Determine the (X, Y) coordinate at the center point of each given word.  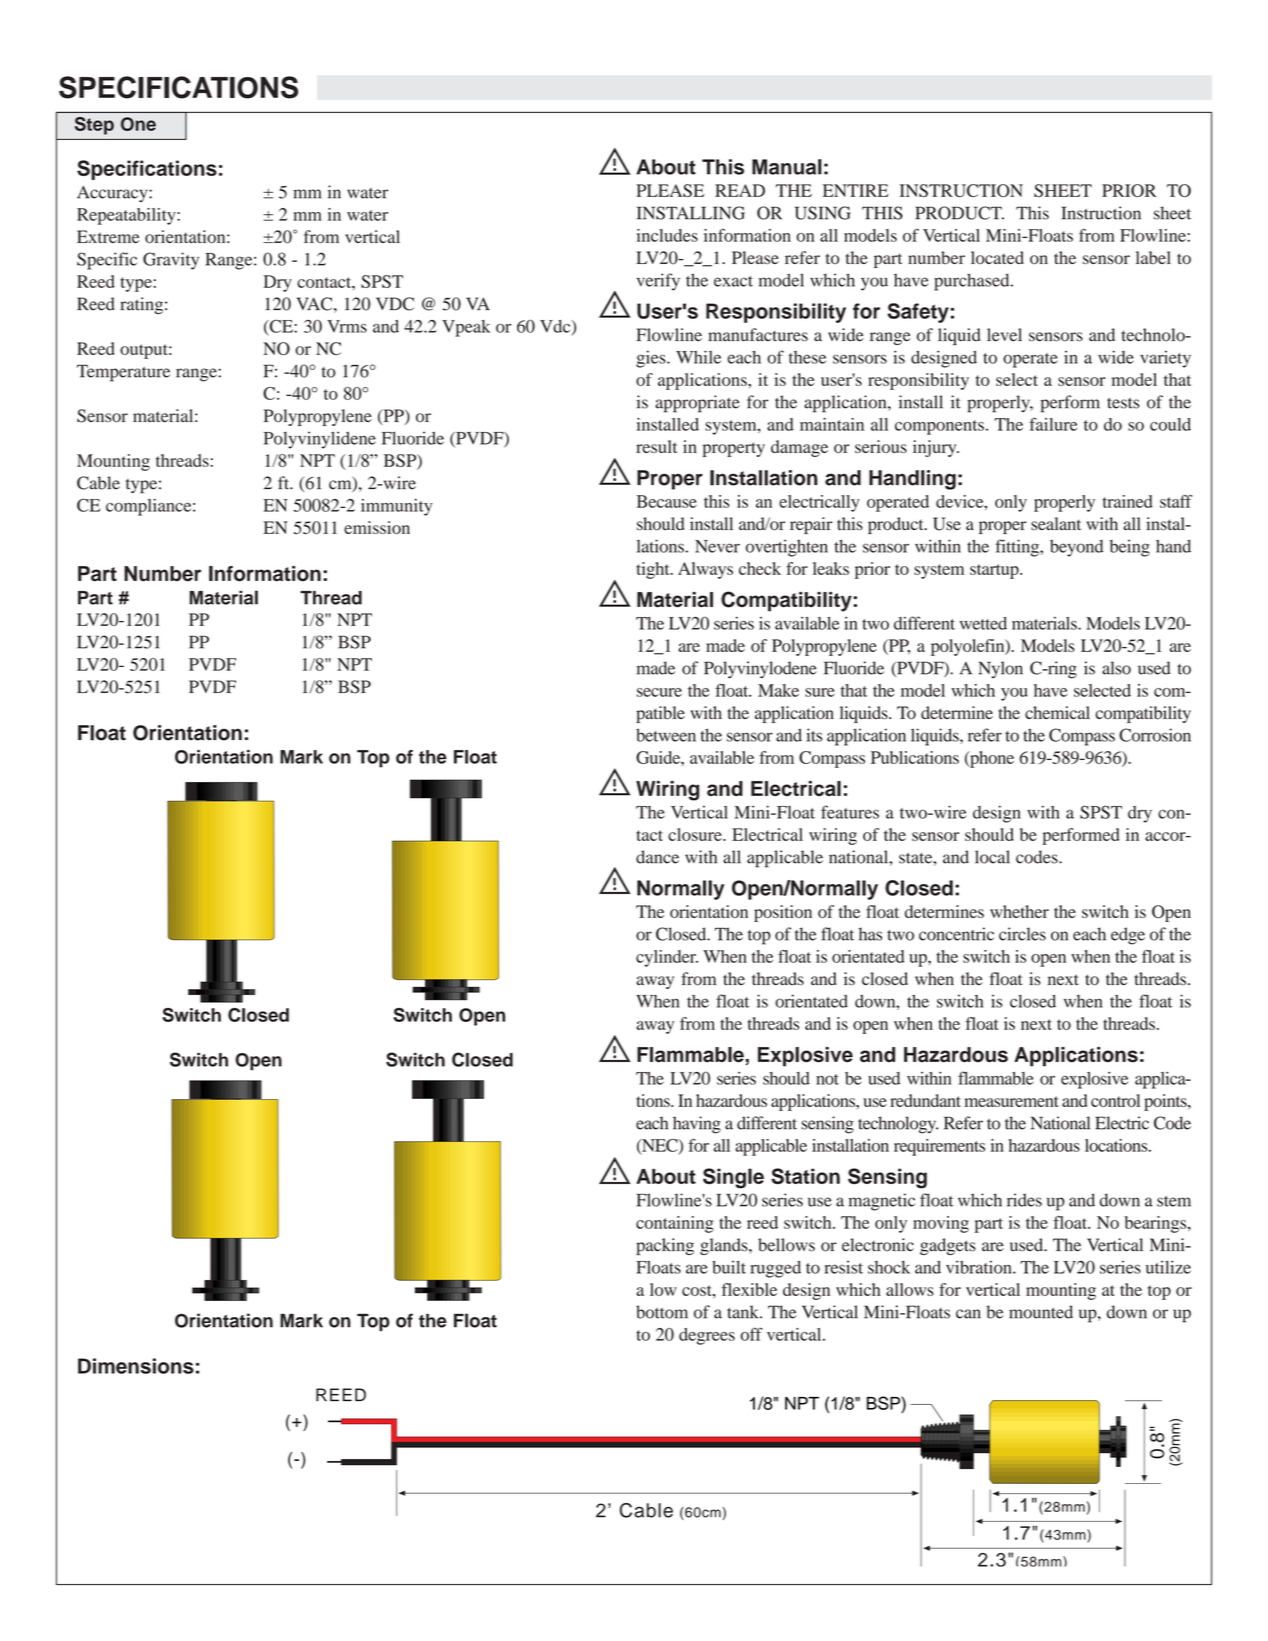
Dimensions (136, 1366)
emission (377, 527)
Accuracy (113, 194)
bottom (662, 1312)
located (997, 258)
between (666, 735)
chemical (1057, 712)
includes (667, 235)
